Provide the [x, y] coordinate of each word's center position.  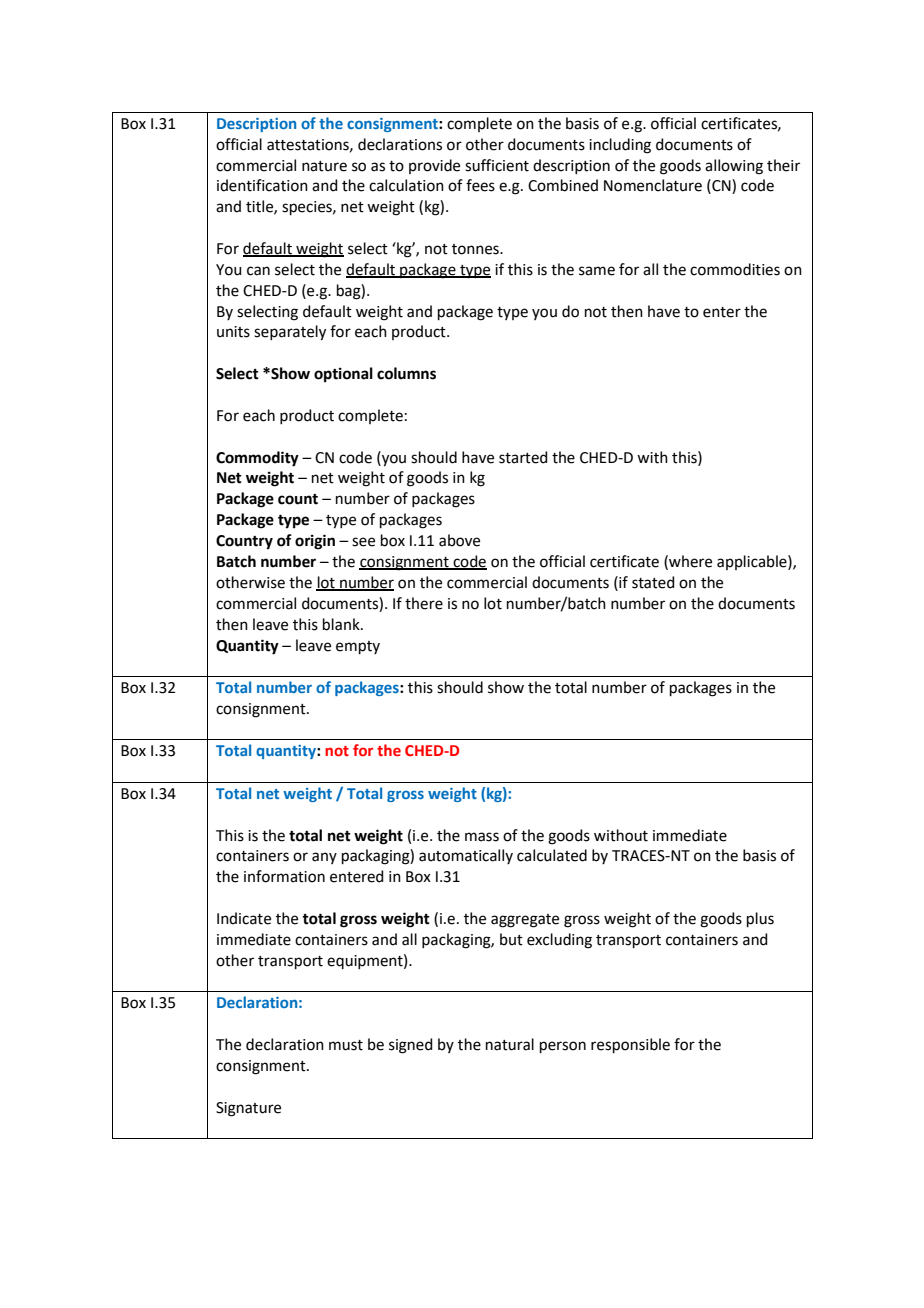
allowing [734, 167]
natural [510, 1044]
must [346, 1045]
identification [262, 185]
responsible [630, 1045]
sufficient [497, 165]
